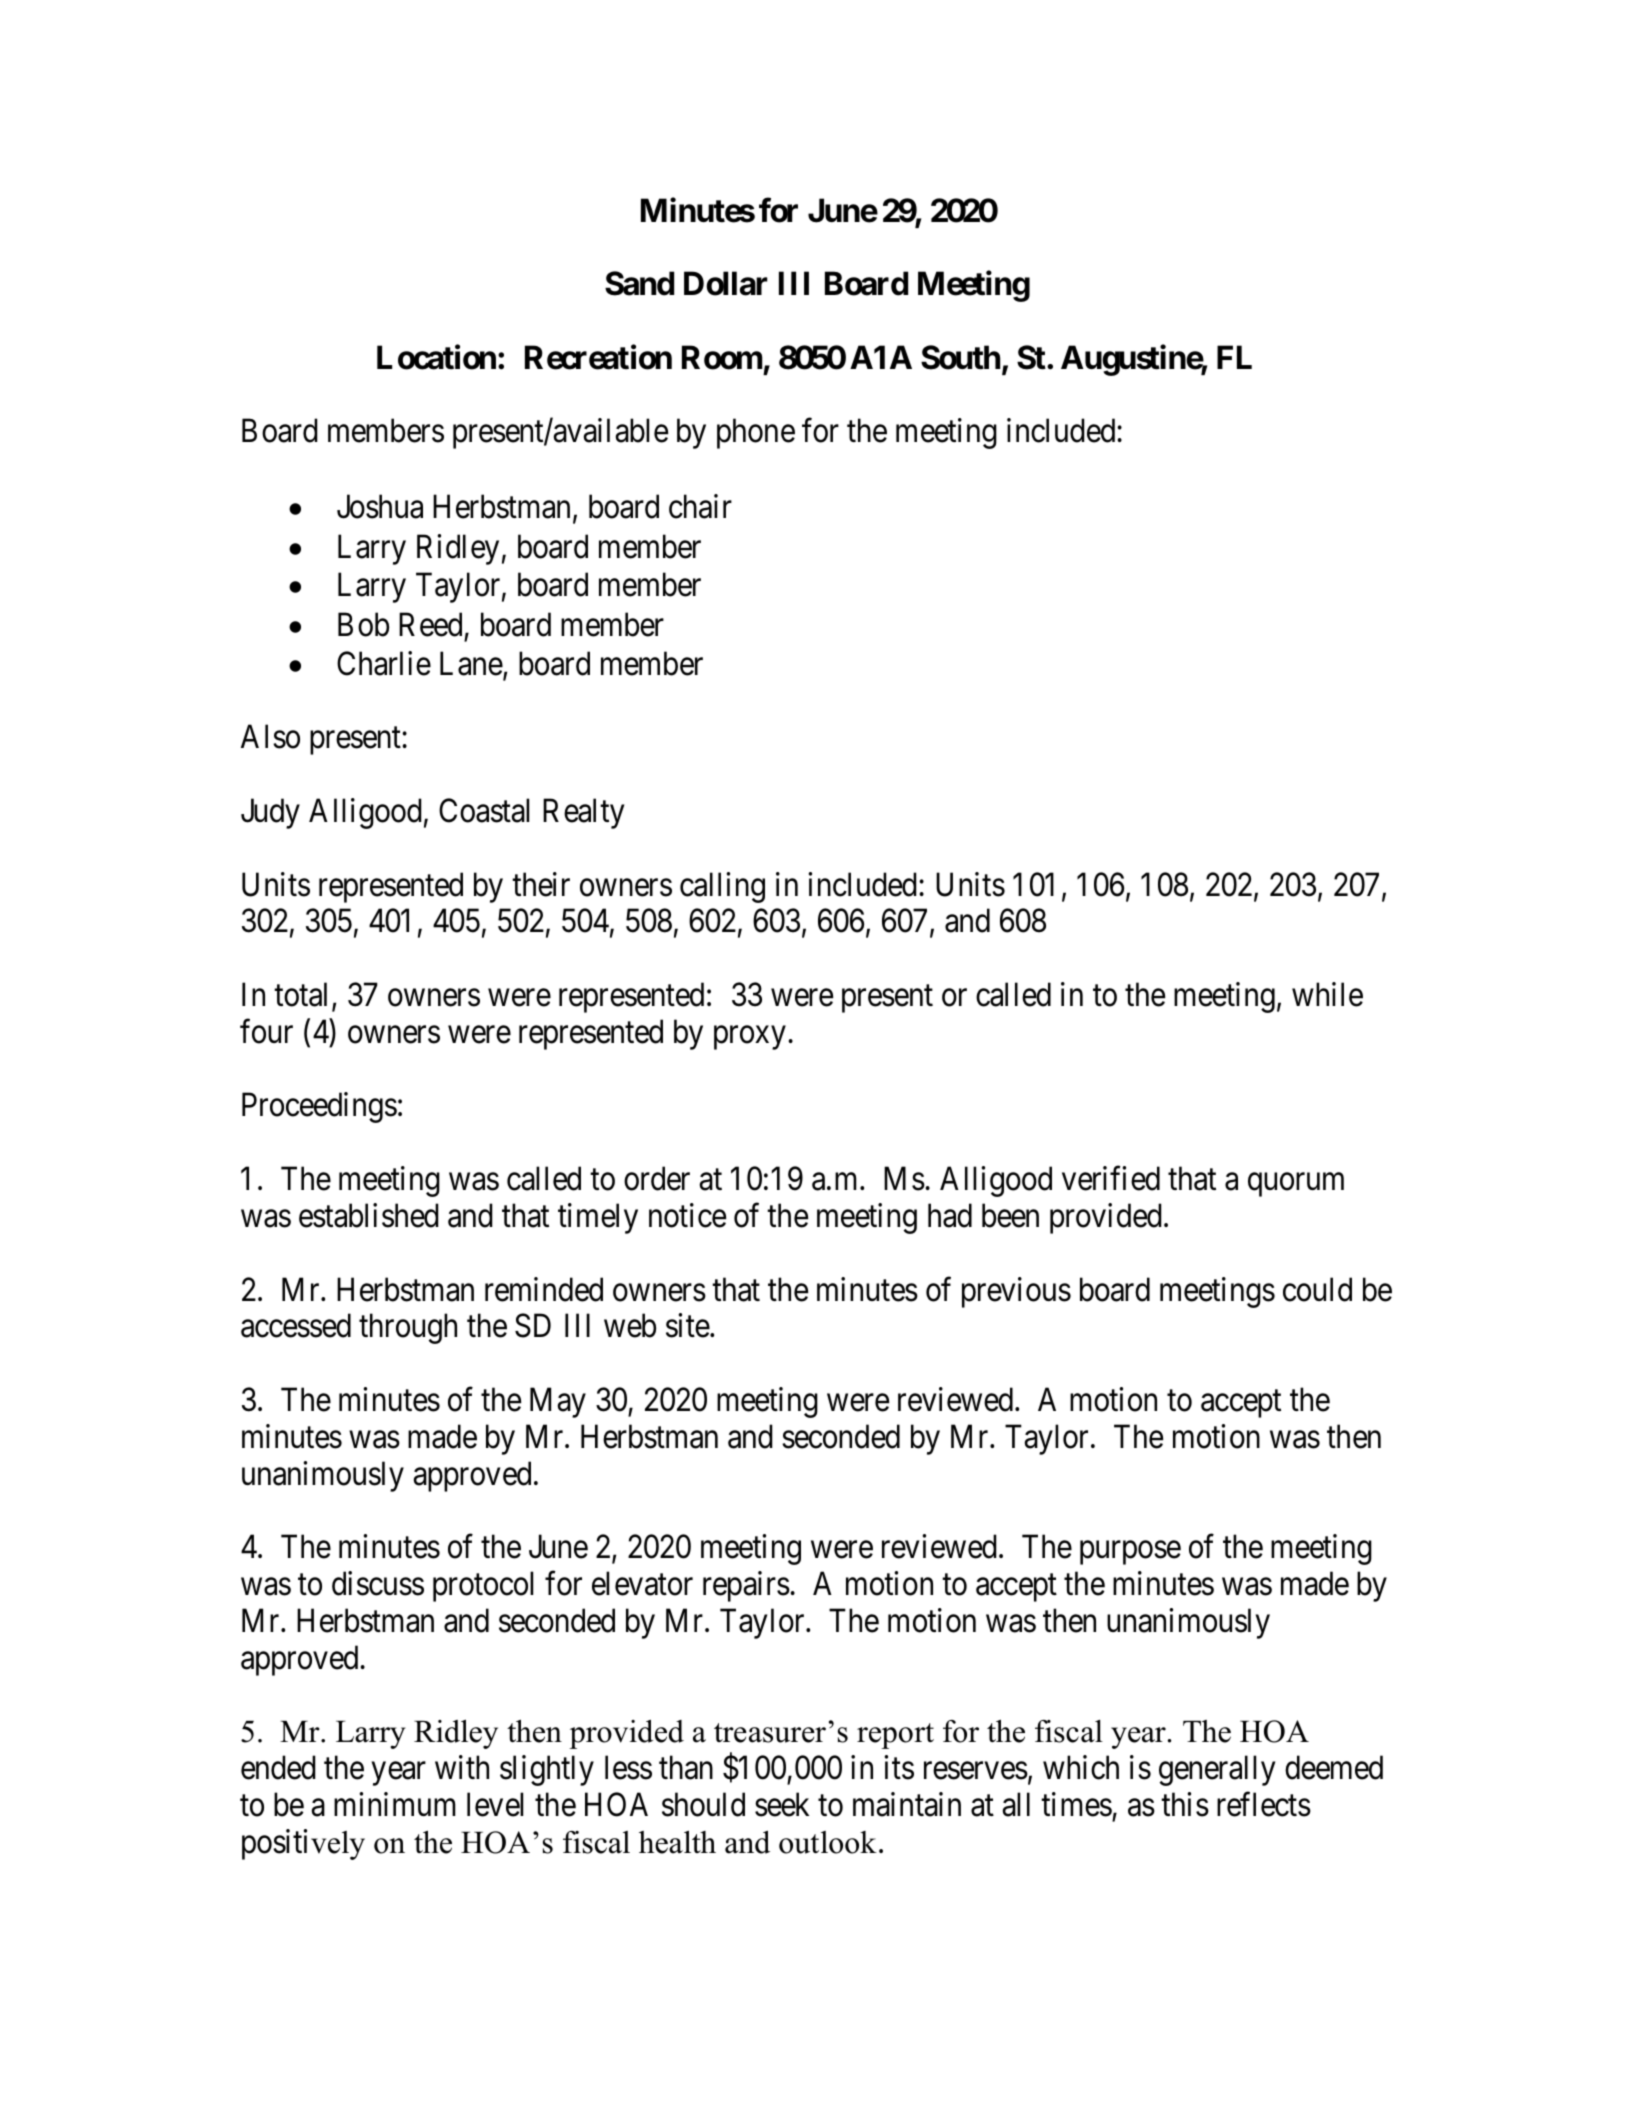  Describe the element at coordinates (484, 810) in the screenshot. I see `Coastal` at that location.
